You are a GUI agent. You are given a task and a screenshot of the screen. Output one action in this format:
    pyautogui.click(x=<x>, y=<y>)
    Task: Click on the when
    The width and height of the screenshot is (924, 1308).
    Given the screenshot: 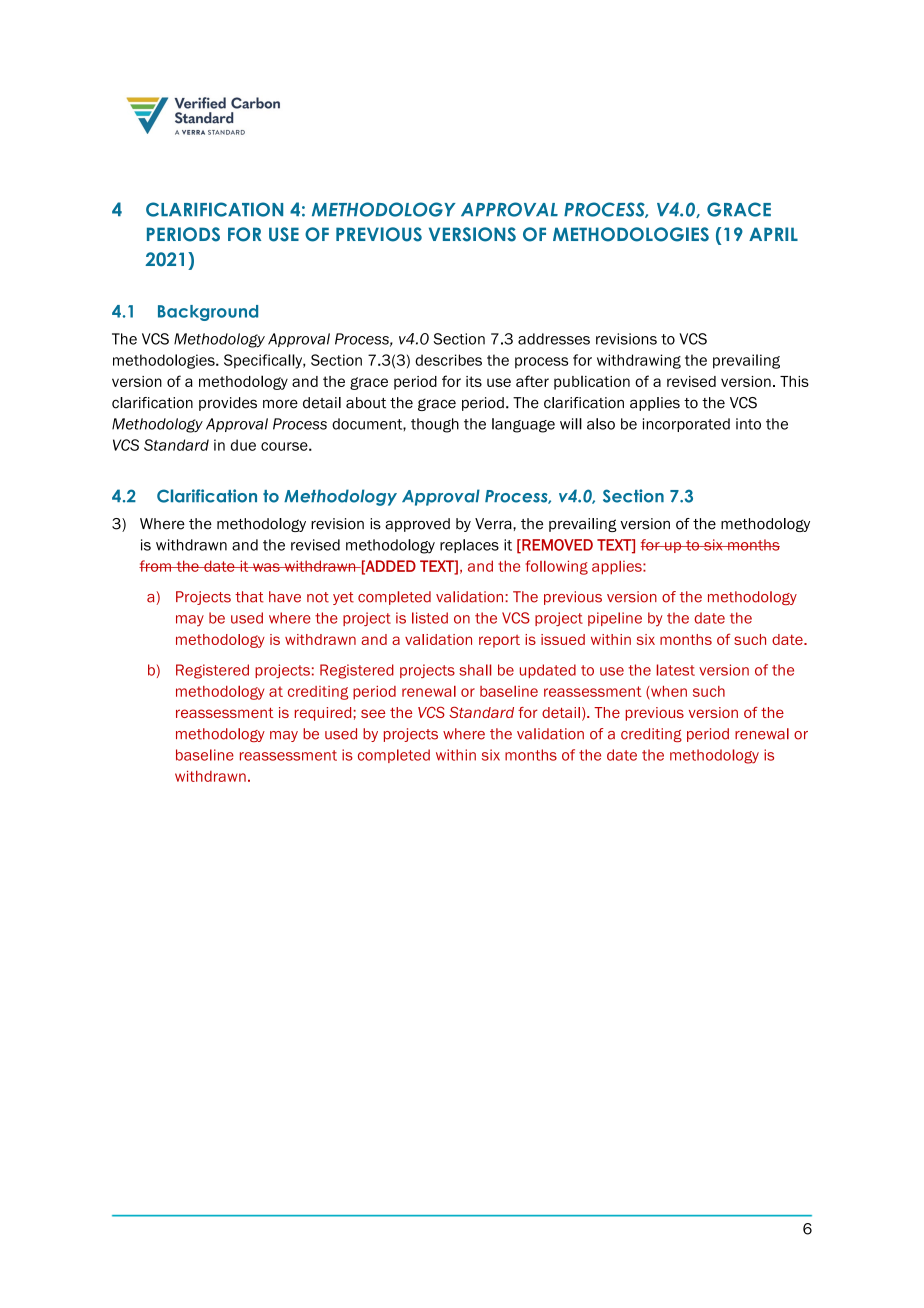 What is the action you would take?
    pyautogui.click(x=668, y=692)
